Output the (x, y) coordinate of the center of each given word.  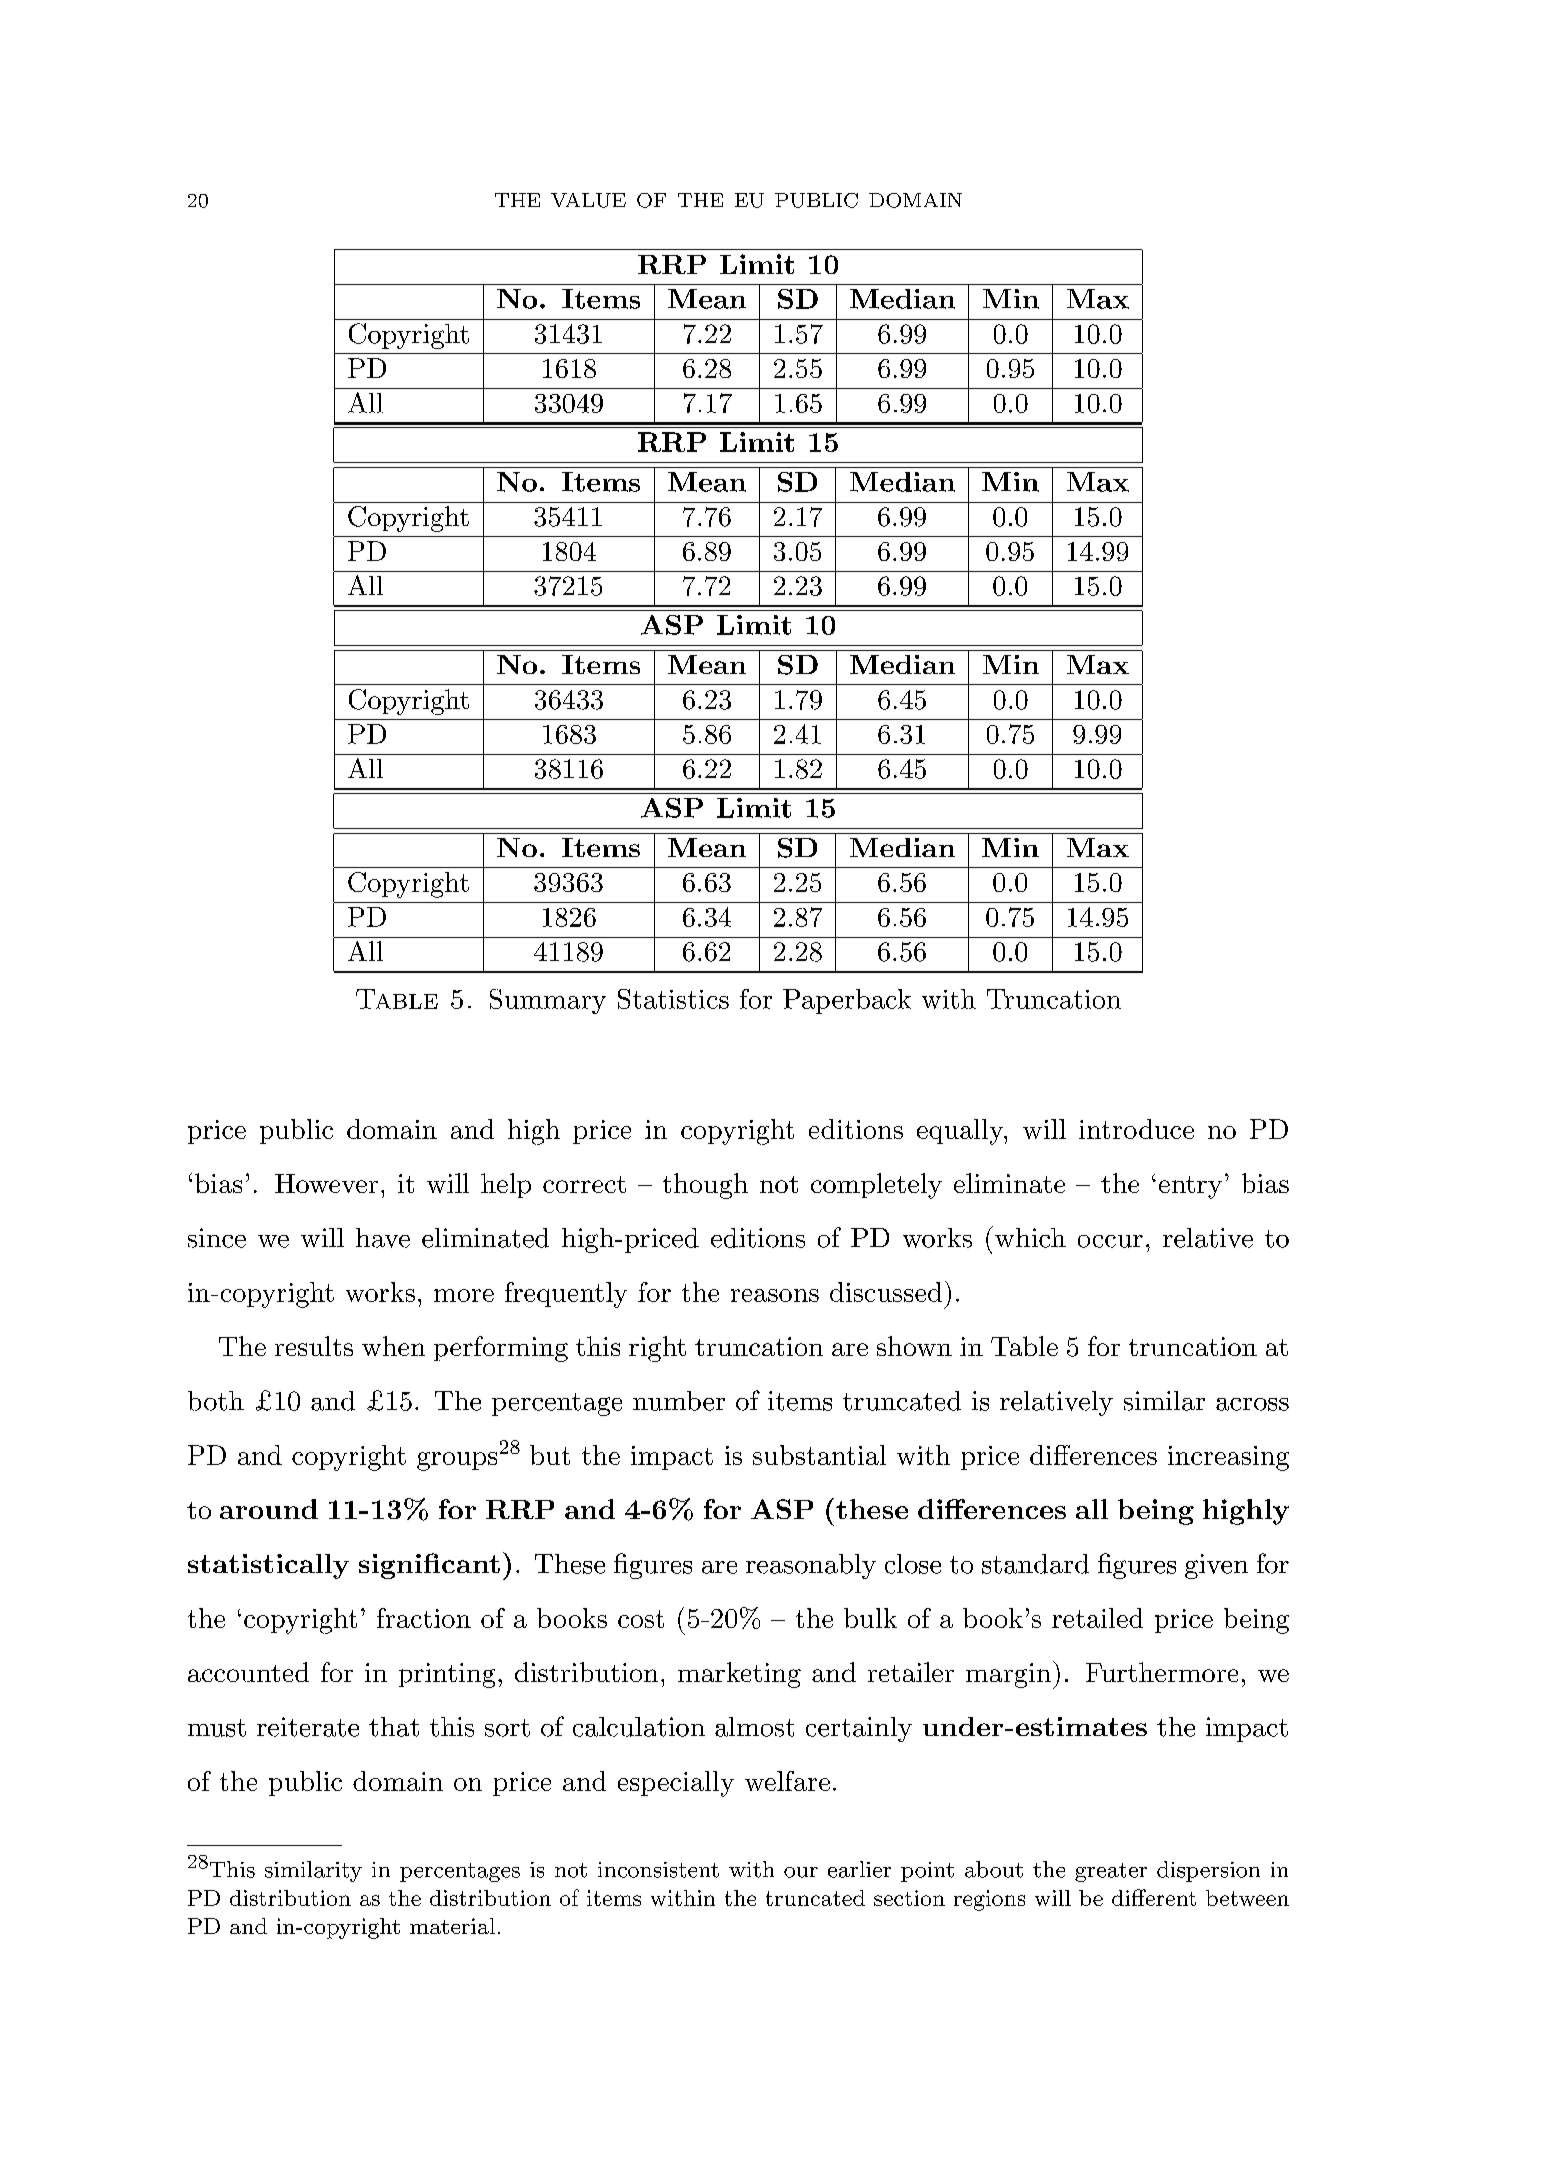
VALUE (588, 200)
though (705, 1186)
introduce (1136, 1129)
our (801, 1872)
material (452, 1926)
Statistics (673, 999)
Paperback (847, 1001)
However (326, 1183)
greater (1111, 1872)
